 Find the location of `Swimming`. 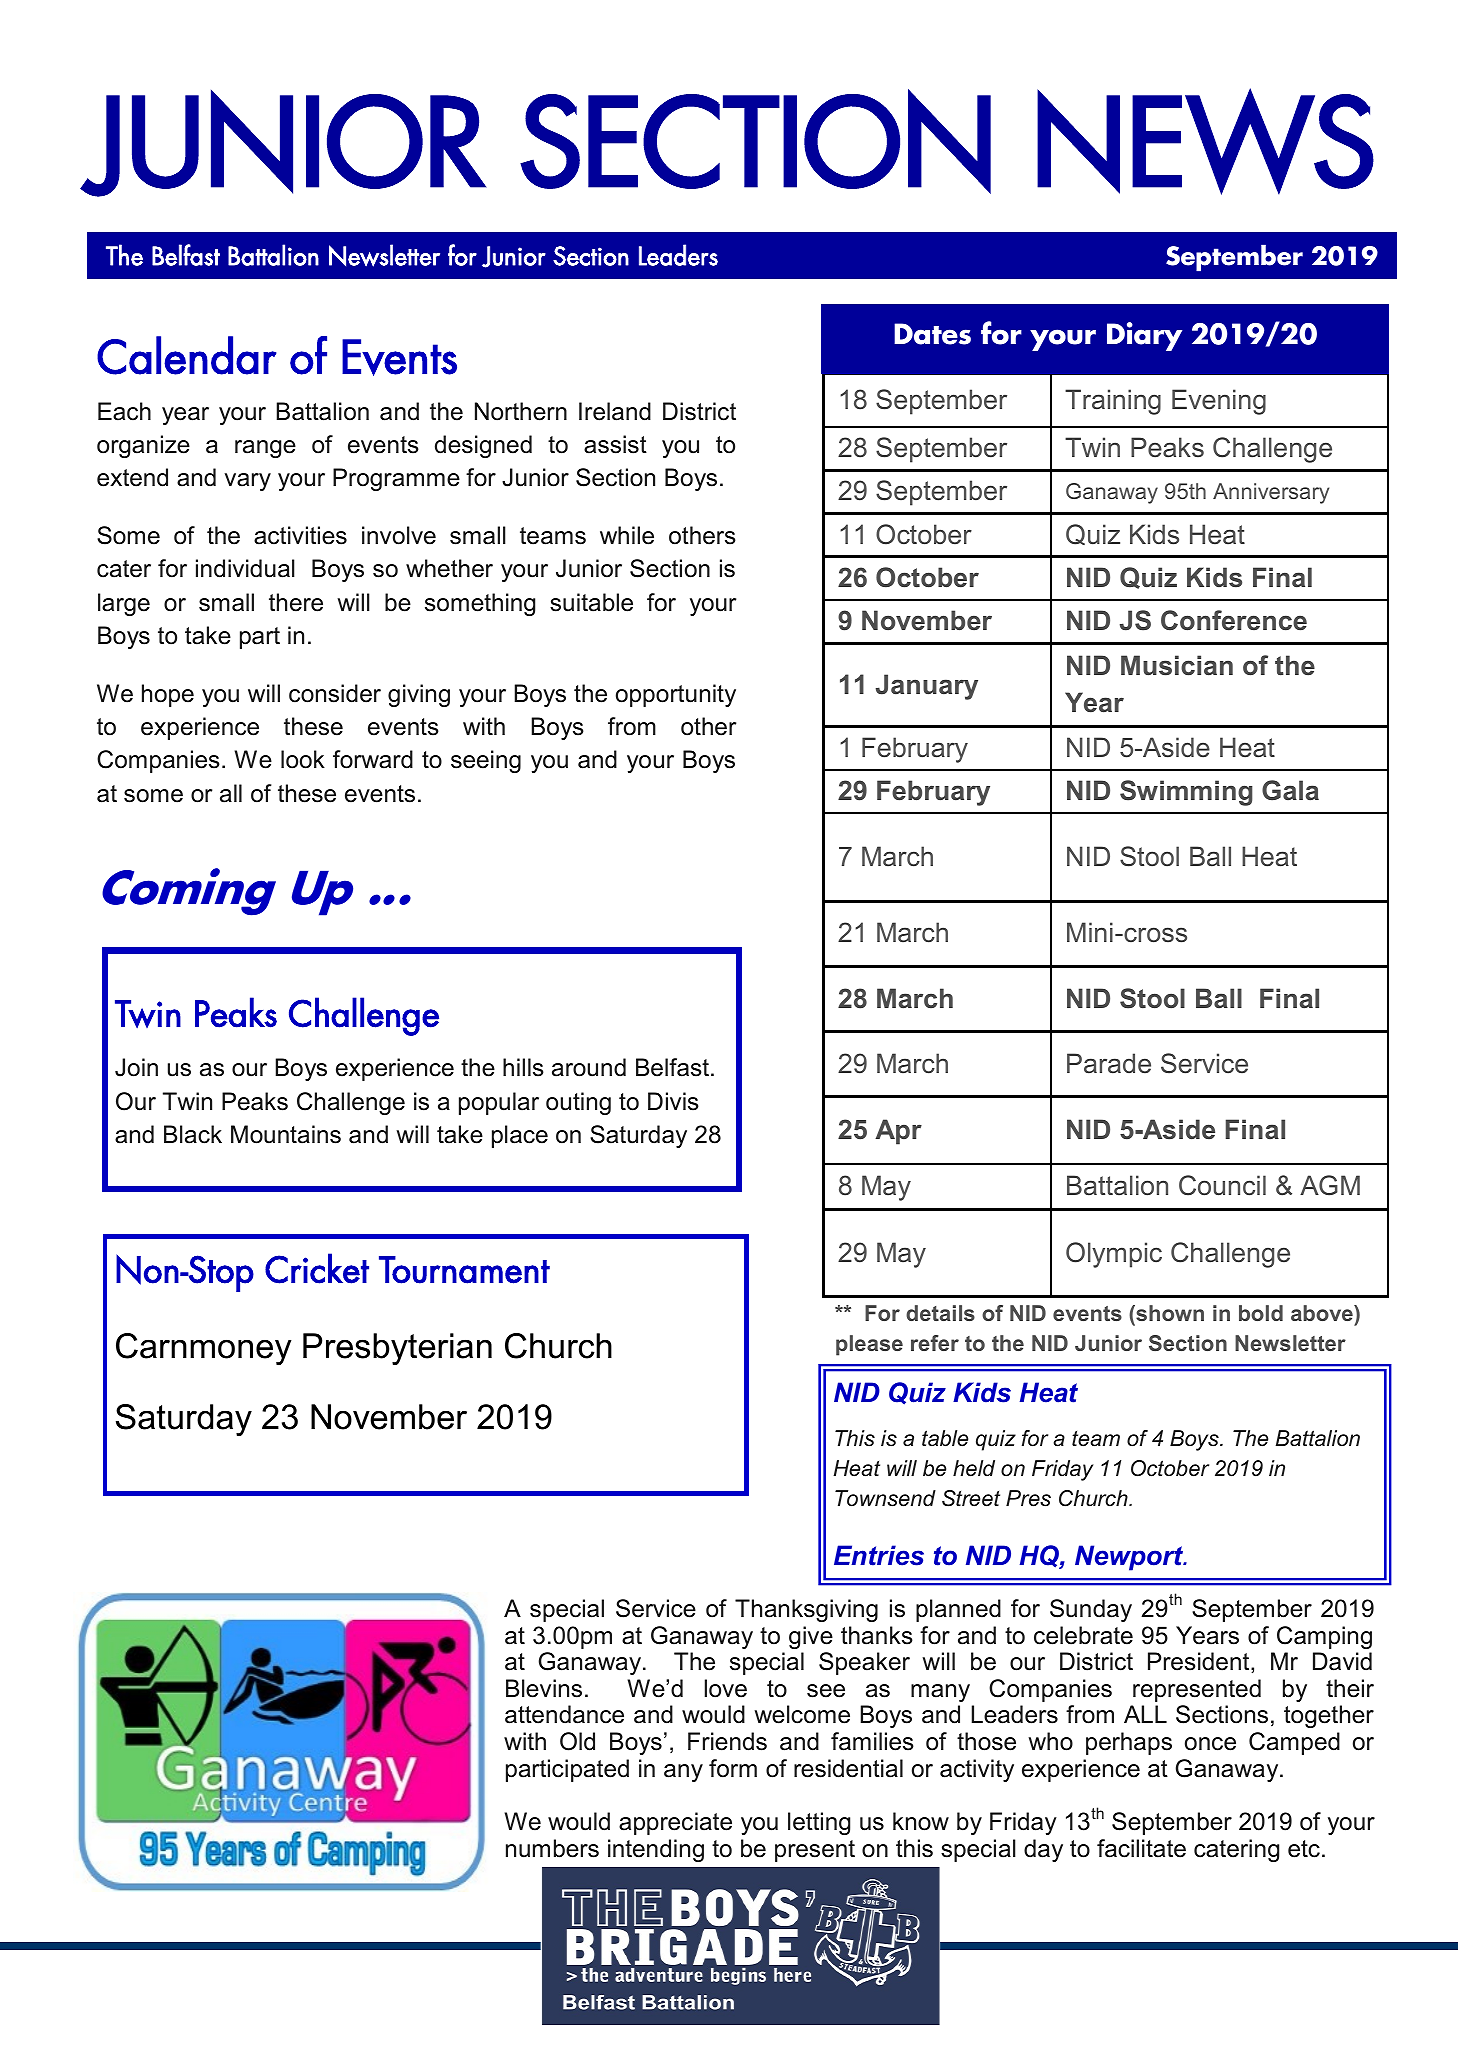

Swimming is located at coordinates (1186, 793).
